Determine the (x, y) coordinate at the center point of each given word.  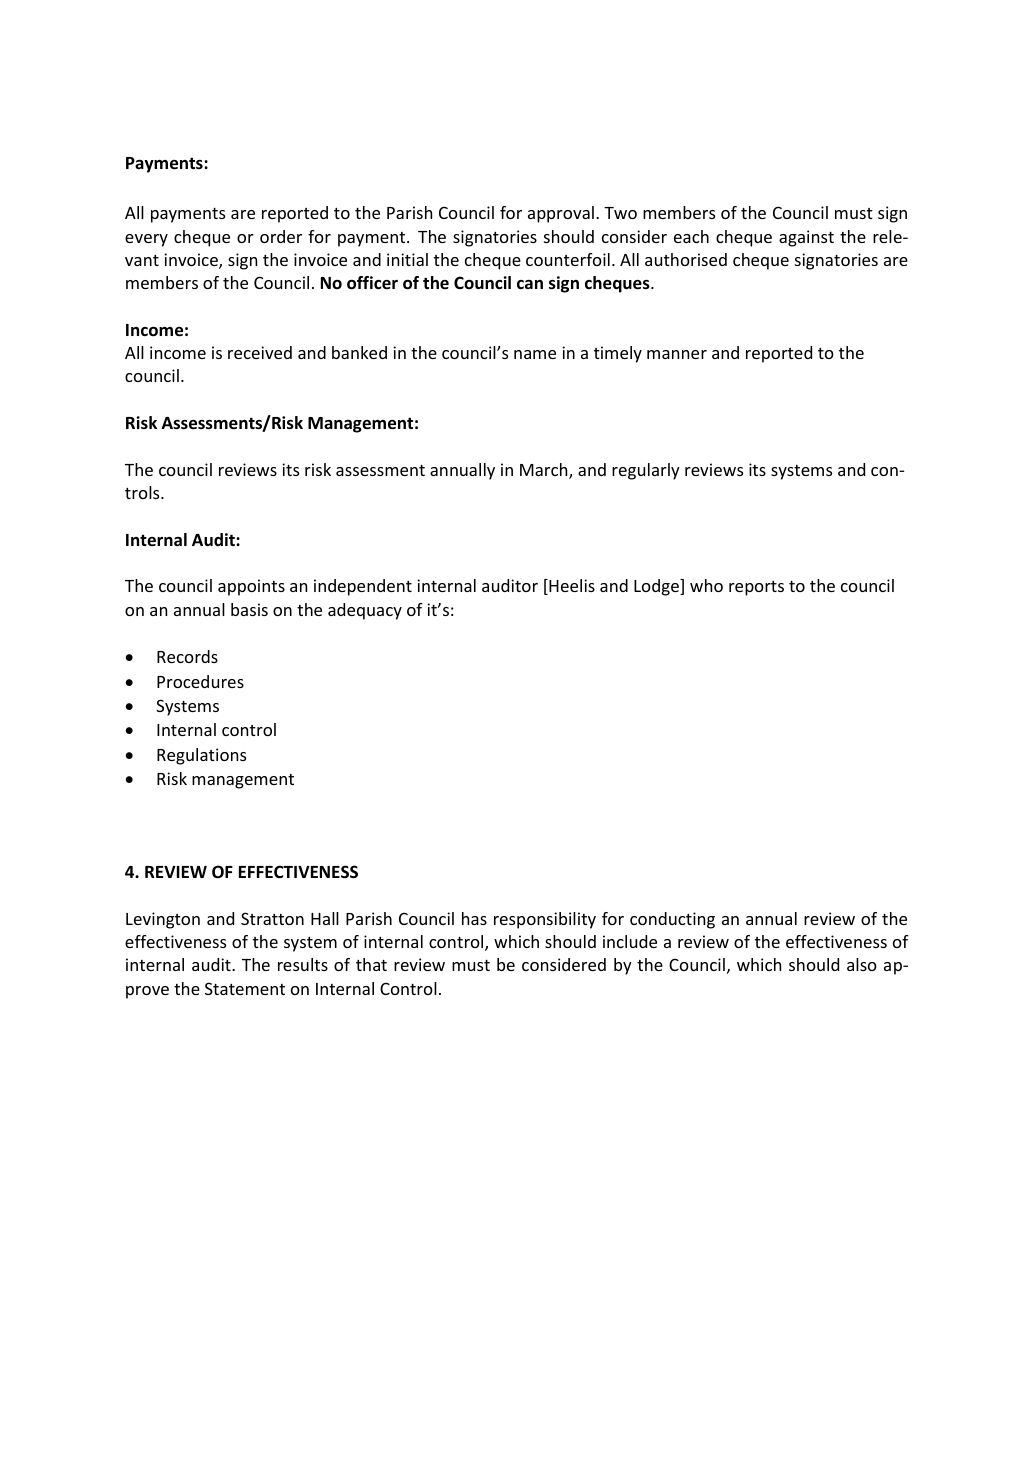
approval (561, 214)
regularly (646, 471)
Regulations (201, 756)
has (474, 918)
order (281, 236)
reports (756, 588)
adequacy (365, 611)
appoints (251, 587)
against (806, 238)
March (545, 471)
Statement (245, 988)
